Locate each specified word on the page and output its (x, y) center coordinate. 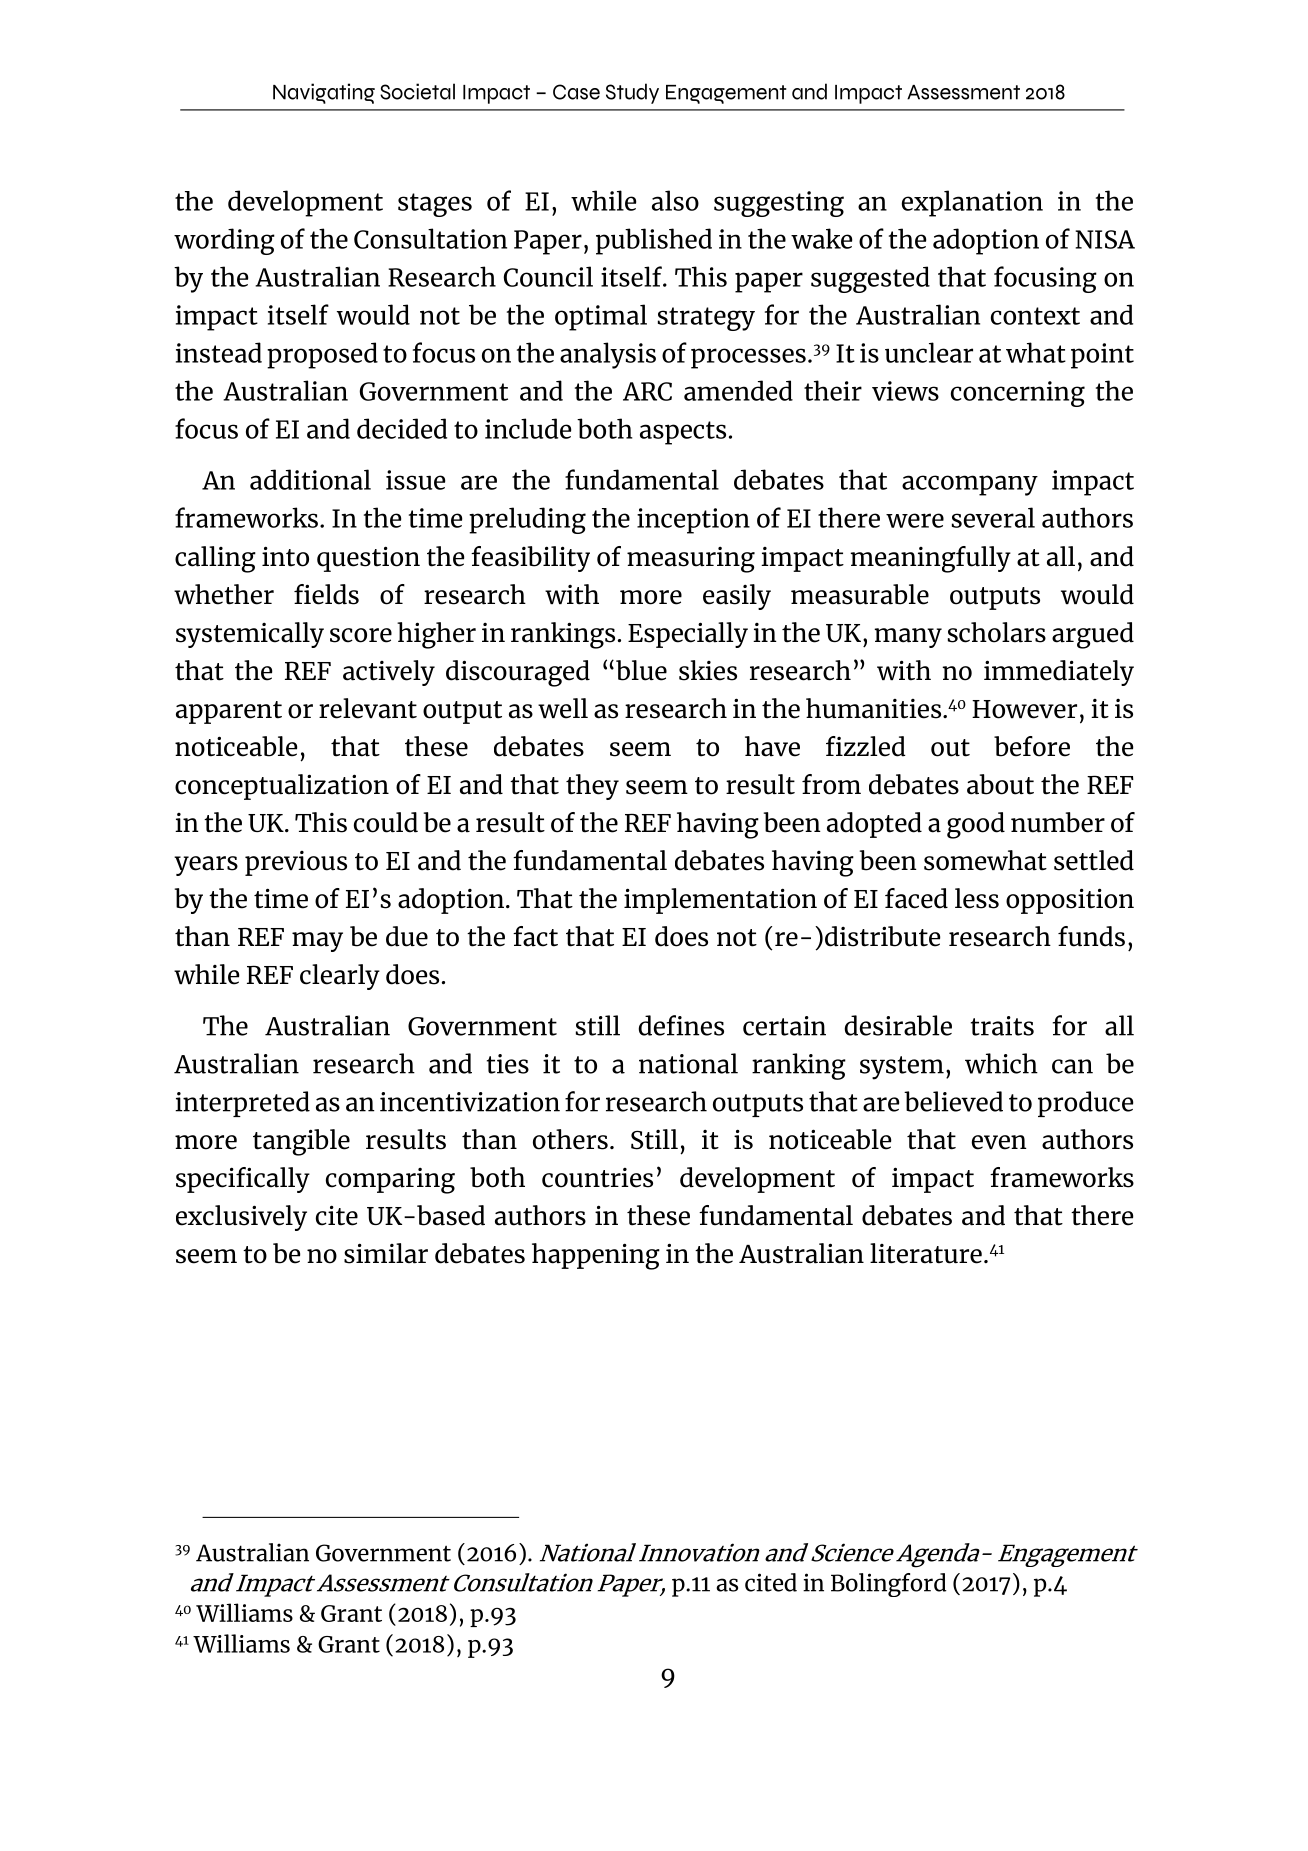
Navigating (324, 93)
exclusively (241, 1218)
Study (632, 93)
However (1024, 709)
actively (389, 673)
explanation (972, 203)
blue (641, 670)
